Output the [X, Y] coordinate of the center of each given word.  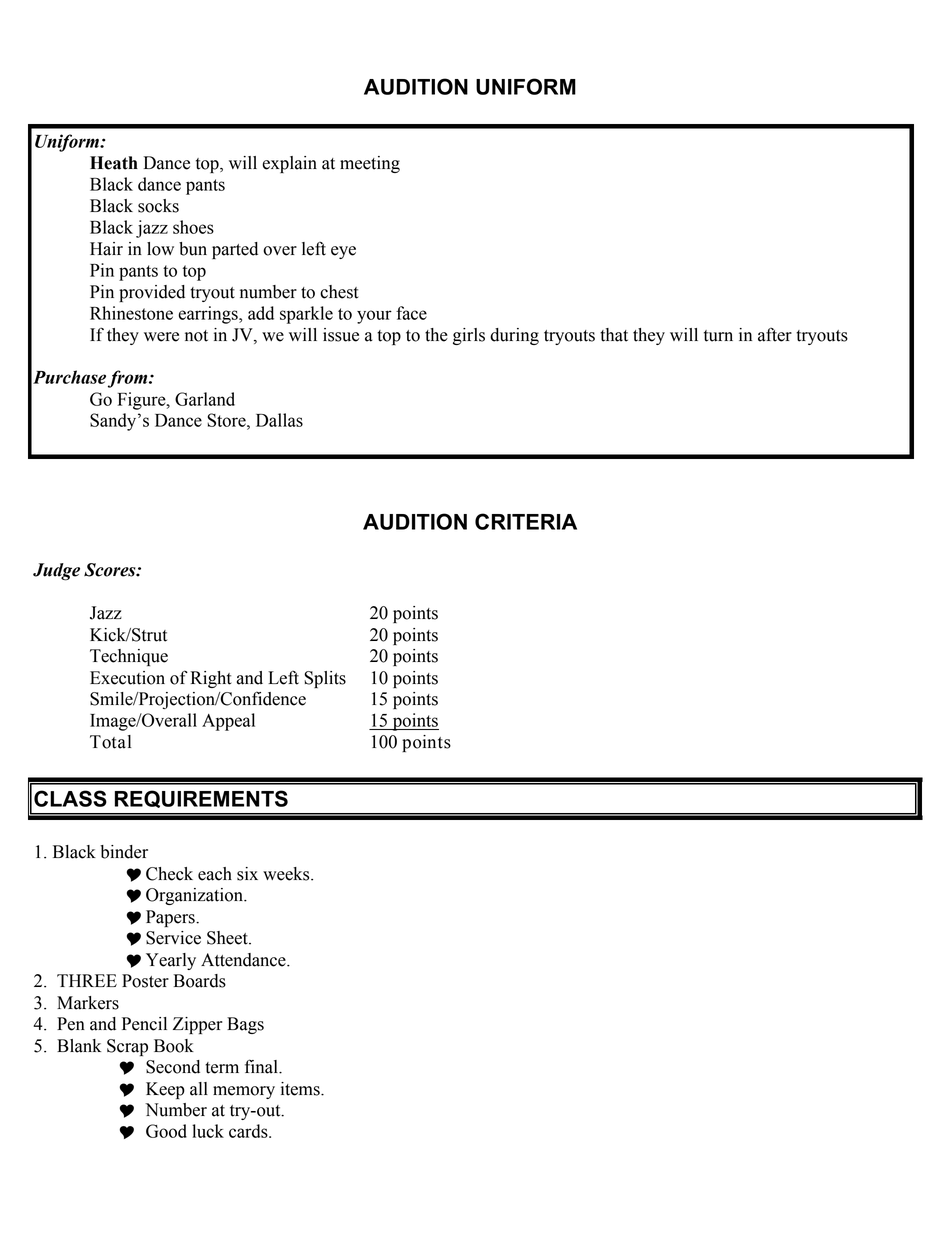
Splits [325, 679]
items [301, 1089]
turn [718, 336]
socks [158, 206]
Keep [165, 1090]
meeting [370, 164]
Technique [129, 657]
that [614, 335]
